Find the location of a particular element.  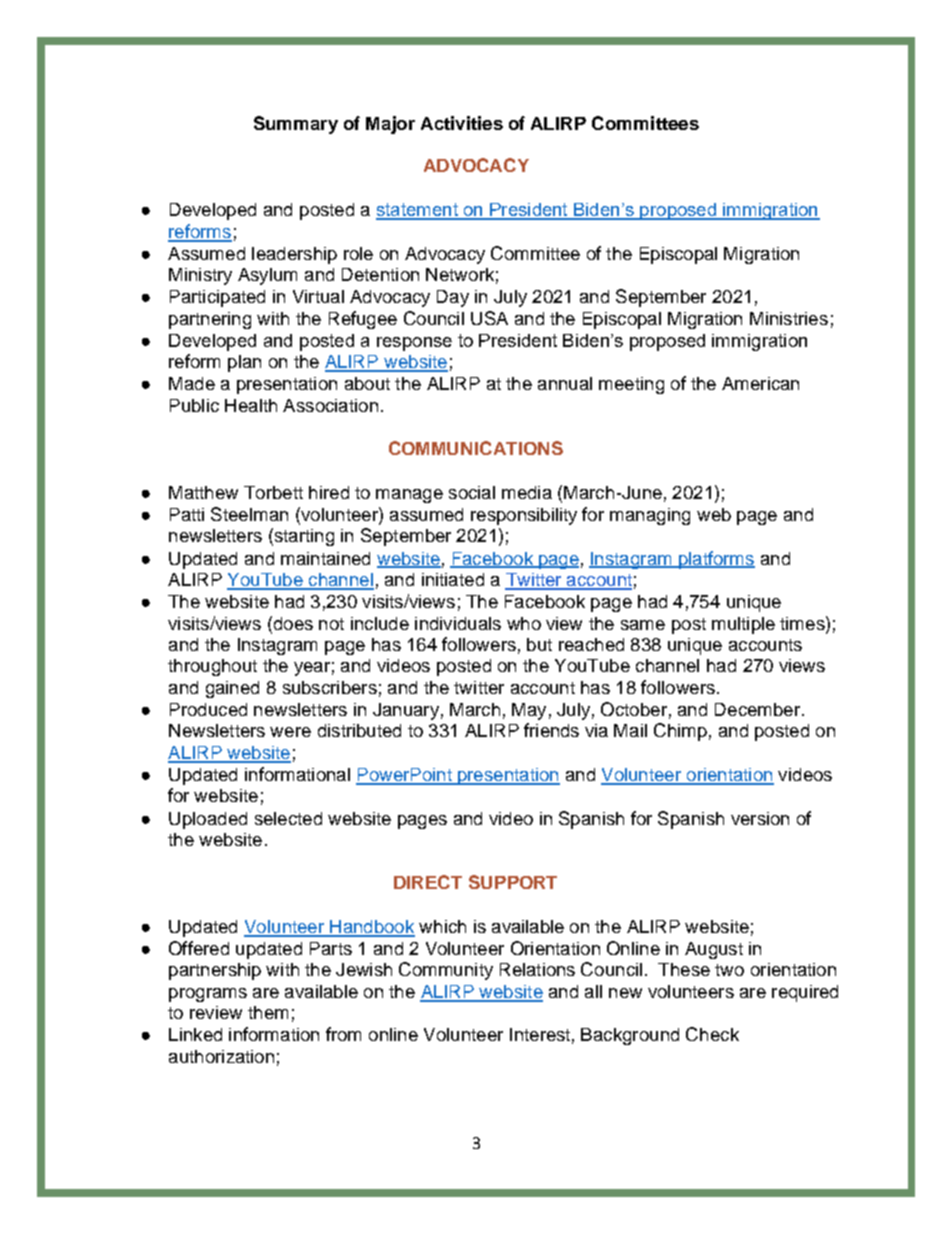

platforms is located at coordinates (715, 560).
